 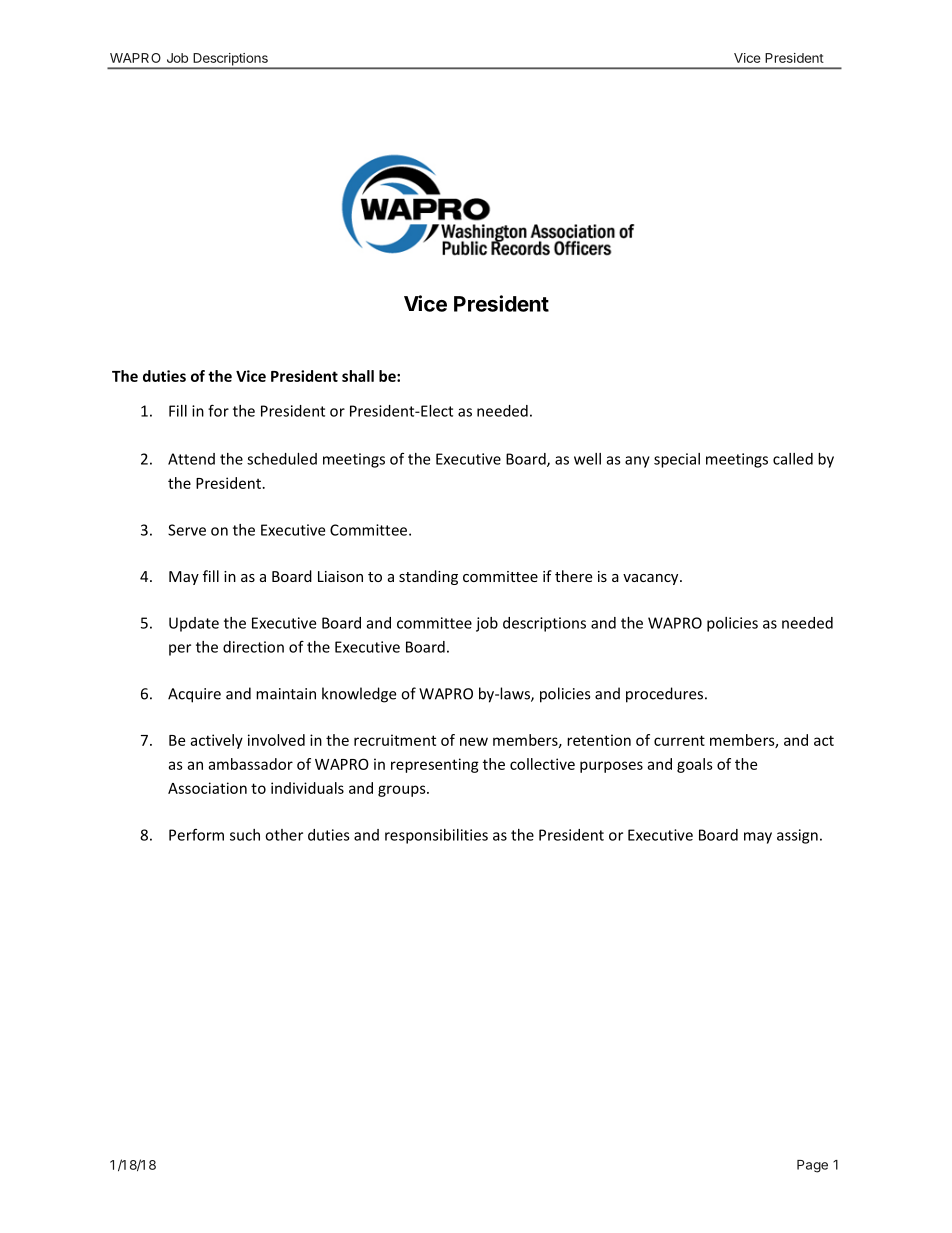 What do you see at coordinates (245, 835) in the screenshot?
I see `such` at bounding box center [245, 835].
